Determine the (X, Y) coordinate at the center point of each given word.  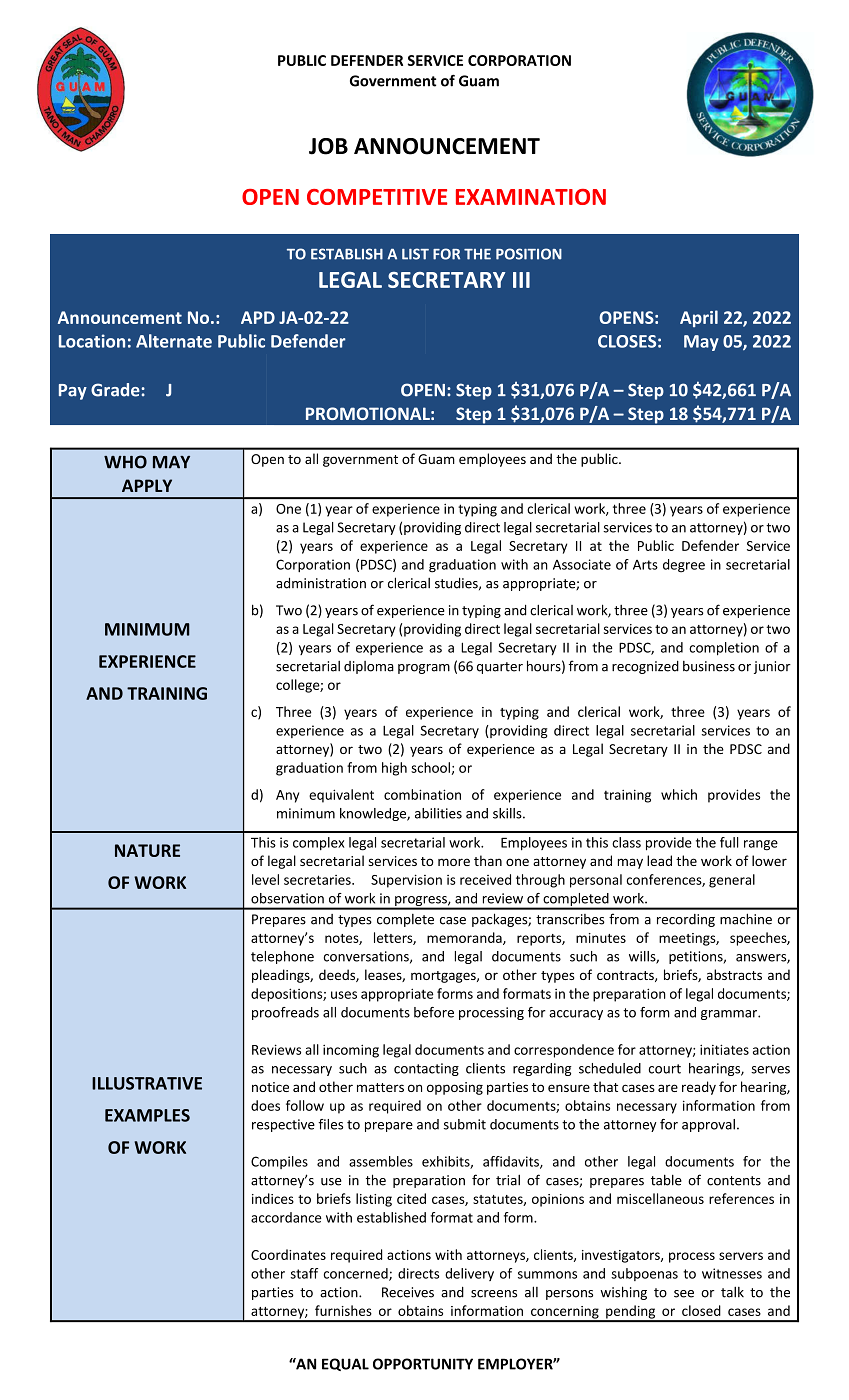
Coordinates (288, 1254)
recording (686, 920)
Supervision (406, 881)
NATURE (147, 850)
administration (321, 583)
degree (684, 566)
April (699, 318)
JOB (328, 146)
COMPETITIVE (377, 197)
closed (701, 1310)
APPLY (147, 485)
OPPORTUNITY (423, 1364)
